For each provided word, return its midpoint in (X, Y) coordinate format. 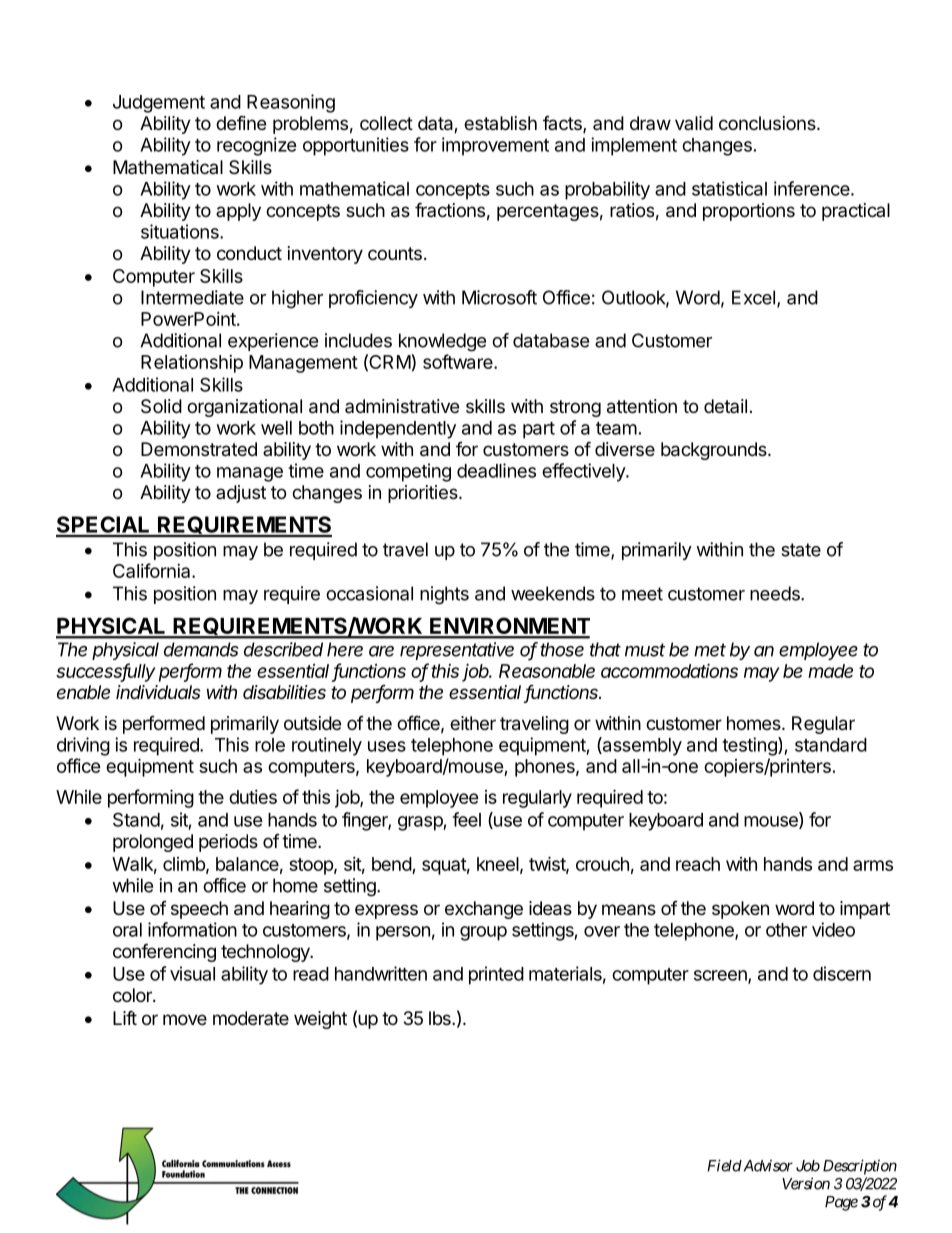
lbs (441, 1018)
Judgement (159, 104)
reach (698, 864)
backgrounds (715, 451)
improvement (495, 146)
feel (466, 819)
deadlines (496, 470)
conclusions (768, 123)
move (185, 1019)
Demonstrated (199, 449)
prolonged (153, 843)
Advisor (767, 1165)
